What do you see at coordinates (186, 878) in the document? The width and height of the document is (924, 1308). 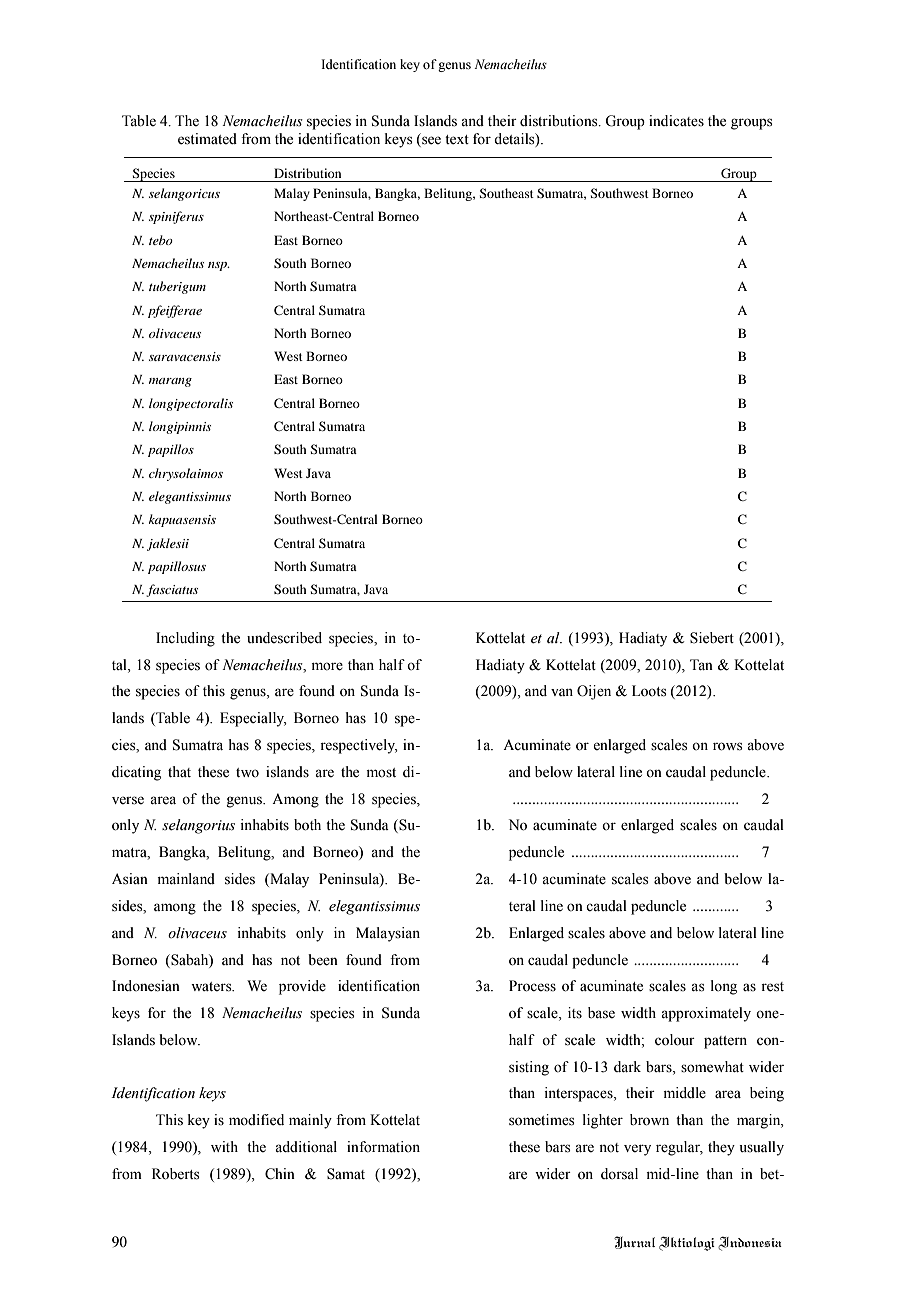 I see `mainland` at bounding box center [186, 878].
